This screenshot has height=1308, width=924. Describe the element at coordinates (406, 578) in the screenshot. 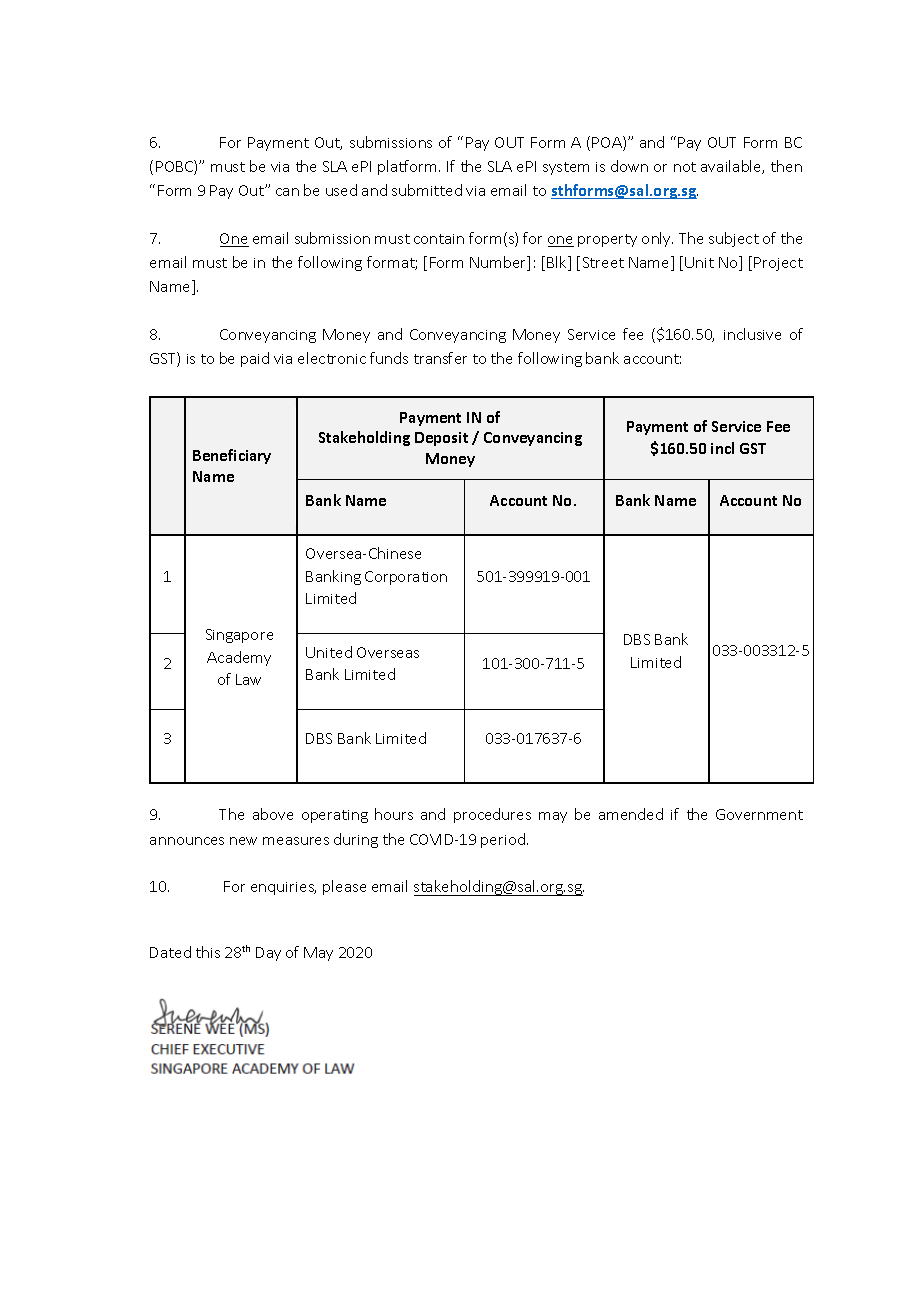

I see `Corporation` at that location.
